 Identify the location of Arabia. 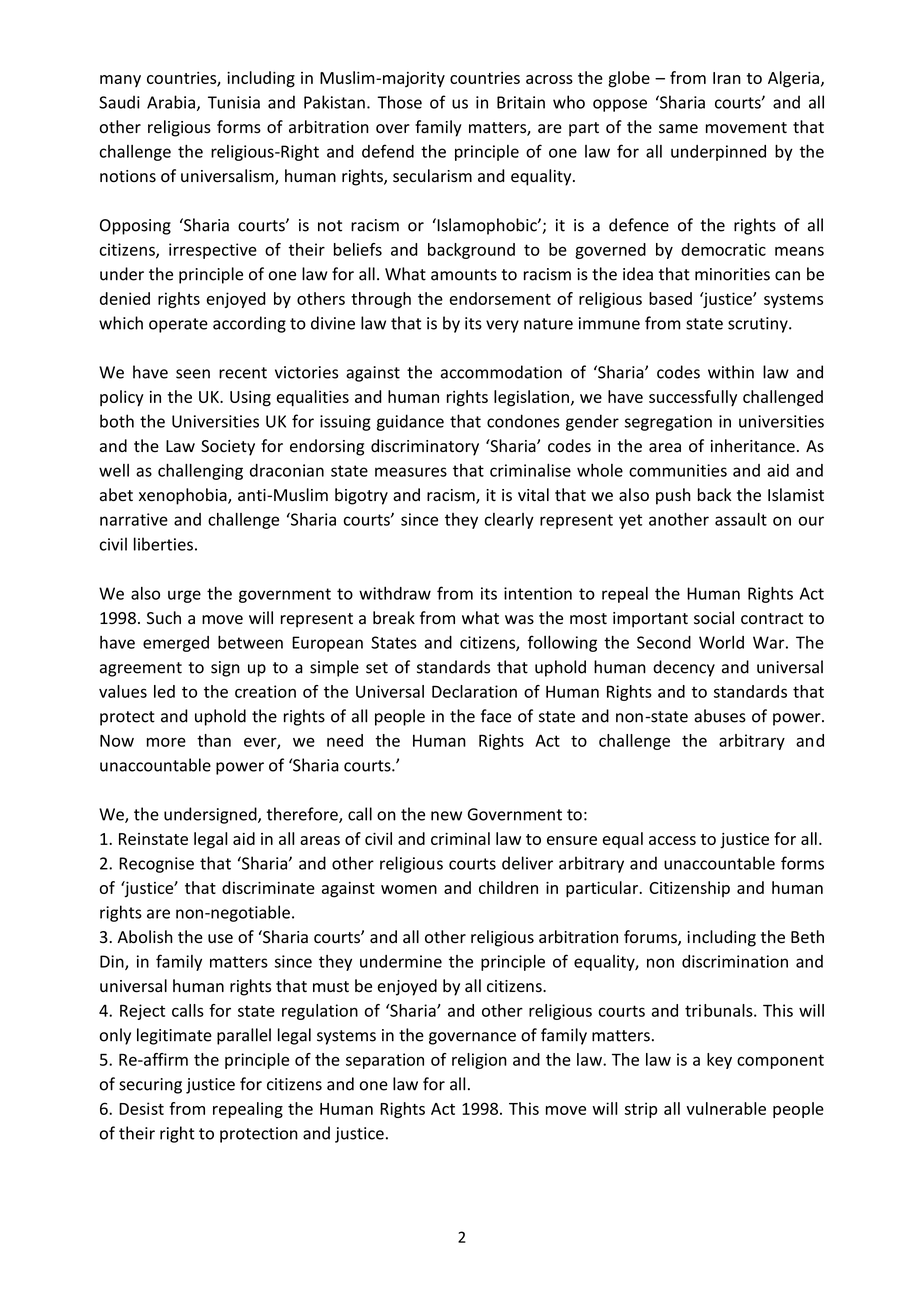
(171, 102).
